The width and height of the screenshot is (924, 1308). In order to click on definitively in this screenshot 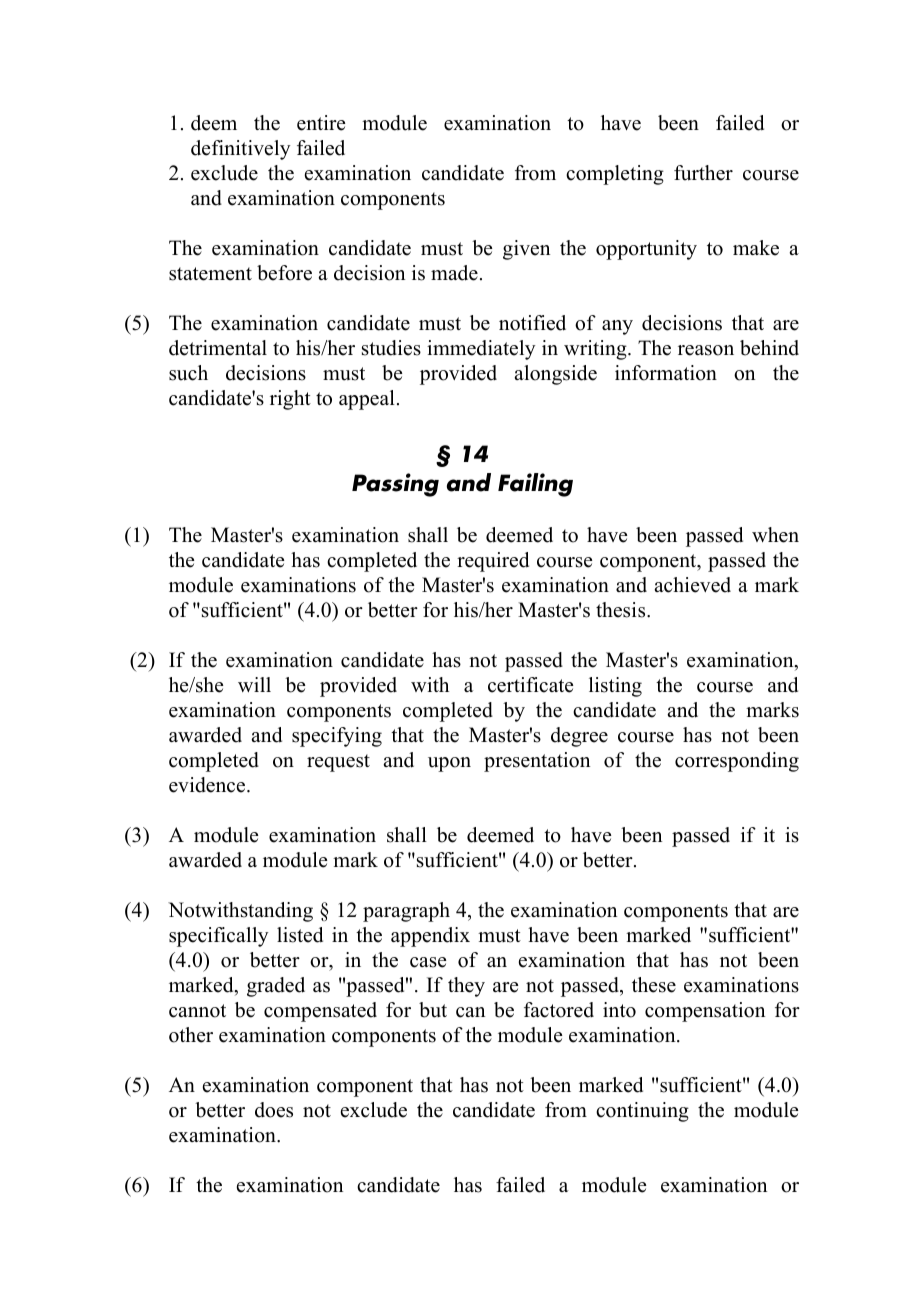, I will do `click(241, 150)`.
